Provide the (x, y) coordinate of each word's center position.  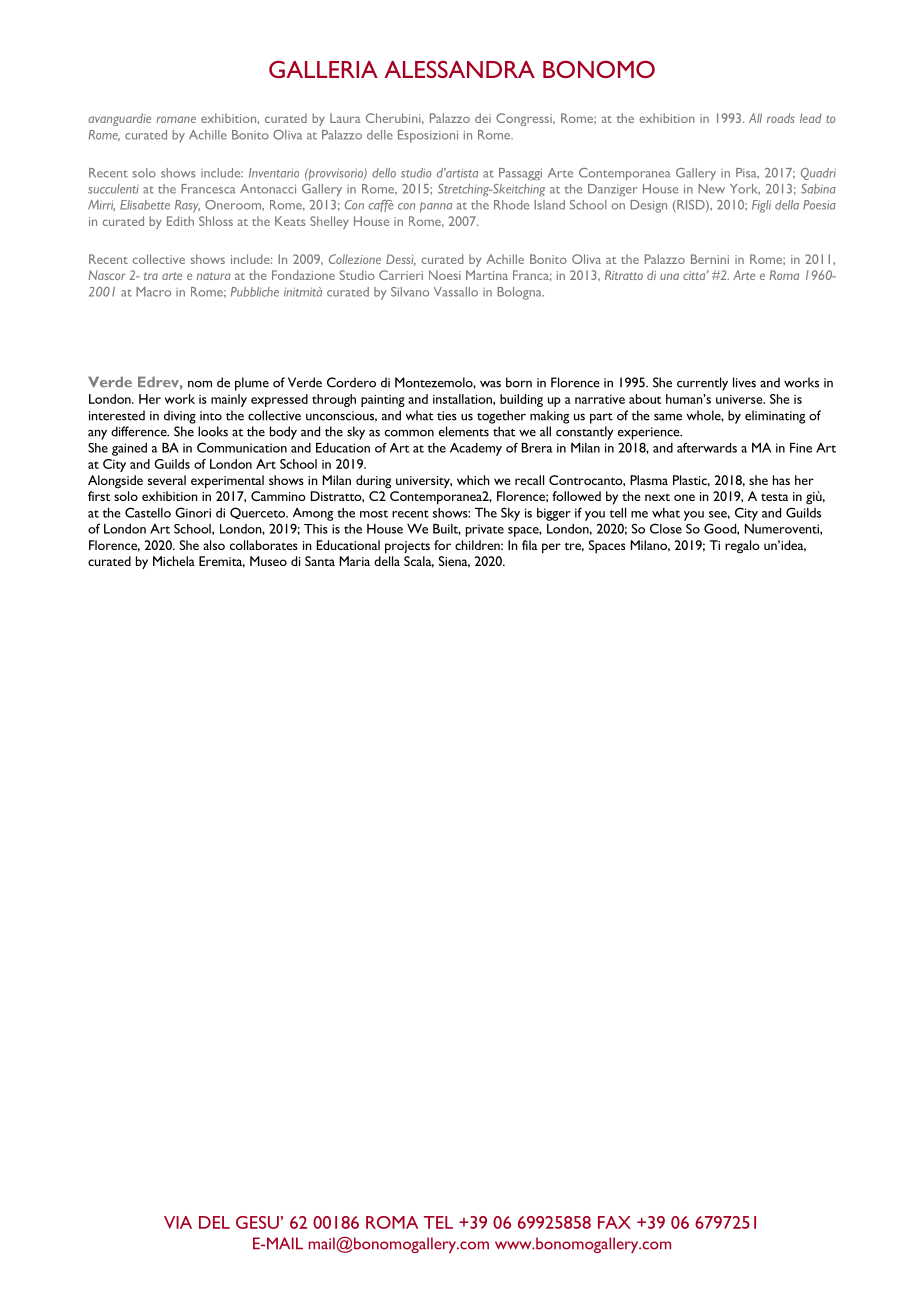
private (485, 530)
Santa (320, 561)
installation (463, 399)
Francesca (208, 189)
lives (744, 382)
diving (180, 417)
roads (781, 118)
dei (483, 118)
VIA (178, 1222)
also (214, 545)
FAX (614, 1222)
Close (666, 528)
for (442, 545)
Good (721, 529)
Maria (354, 561)
